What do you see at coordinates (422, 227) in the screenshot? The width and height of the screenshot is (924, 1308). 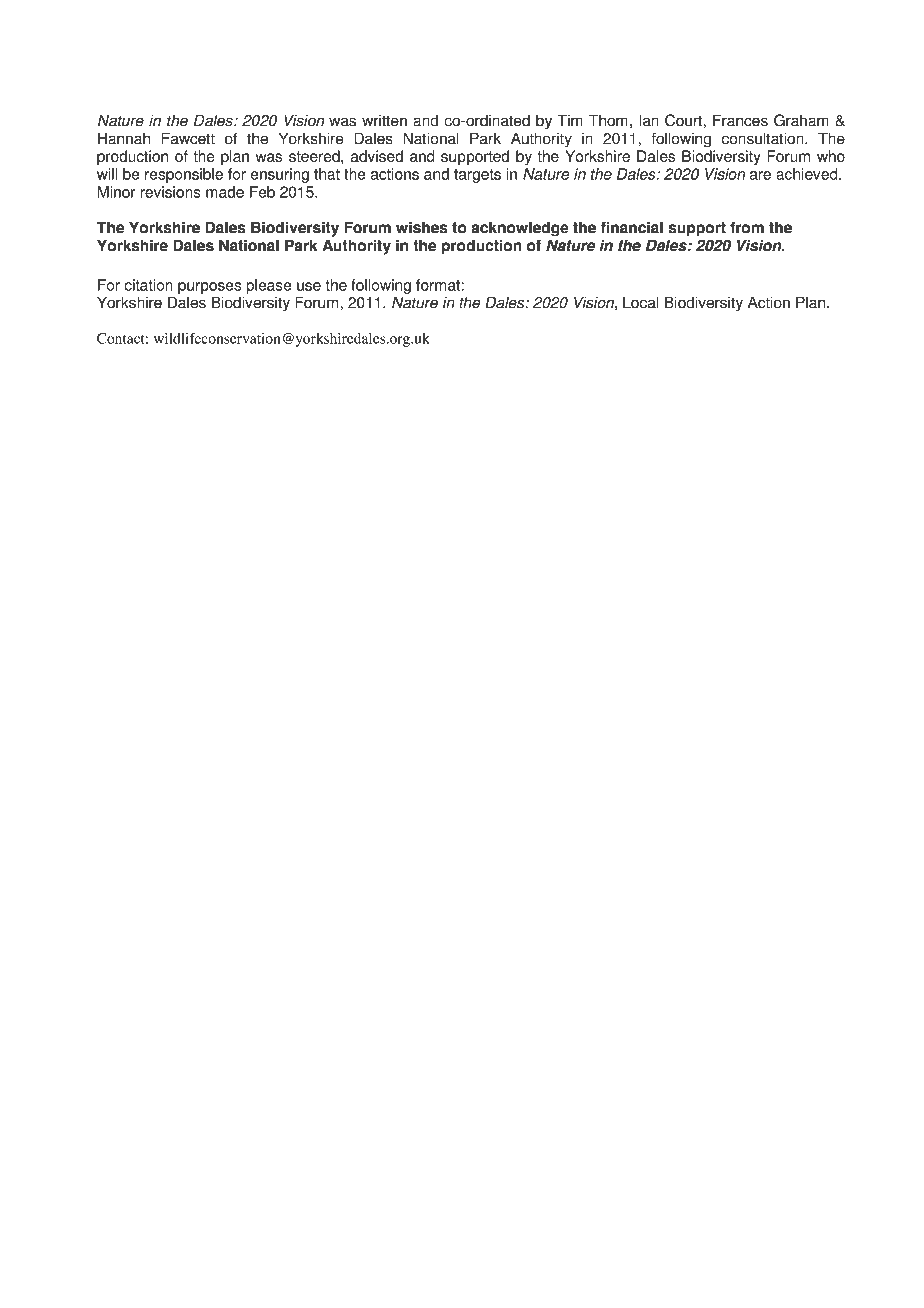 I see `wishes` at bounding box center [422, 227].
